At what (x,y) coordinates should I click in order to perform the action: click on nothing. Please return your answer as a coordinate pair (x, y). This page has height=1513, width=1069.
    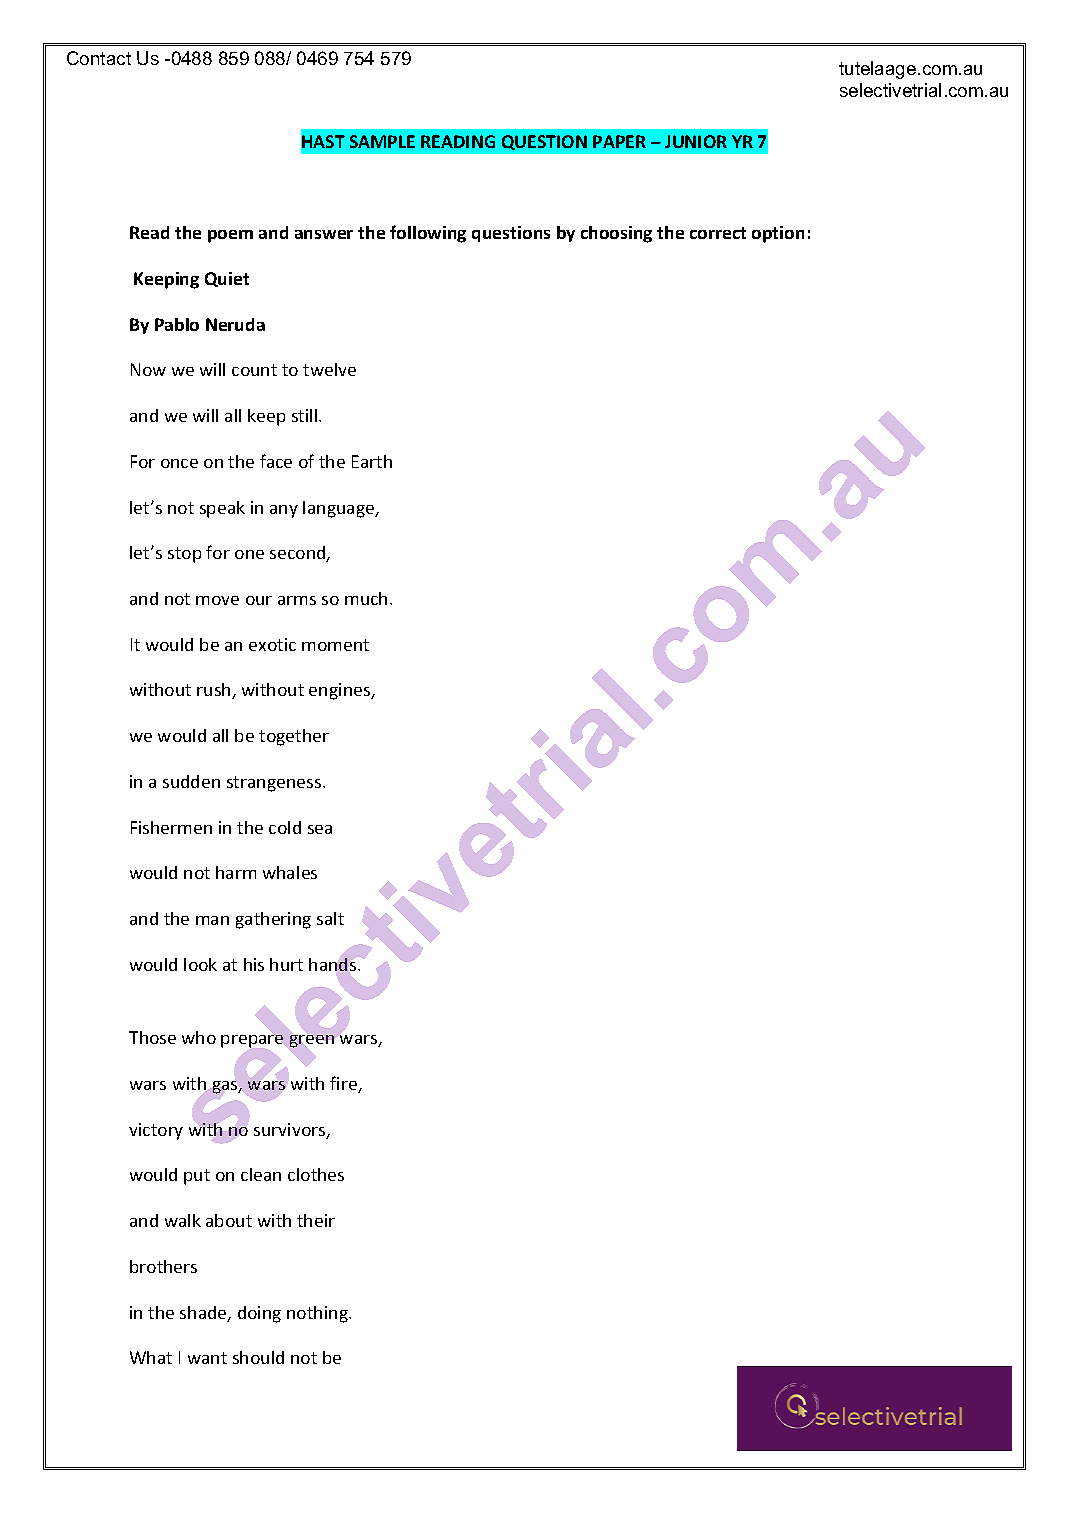
    Looking at the image, I should click on (319, 1314).
